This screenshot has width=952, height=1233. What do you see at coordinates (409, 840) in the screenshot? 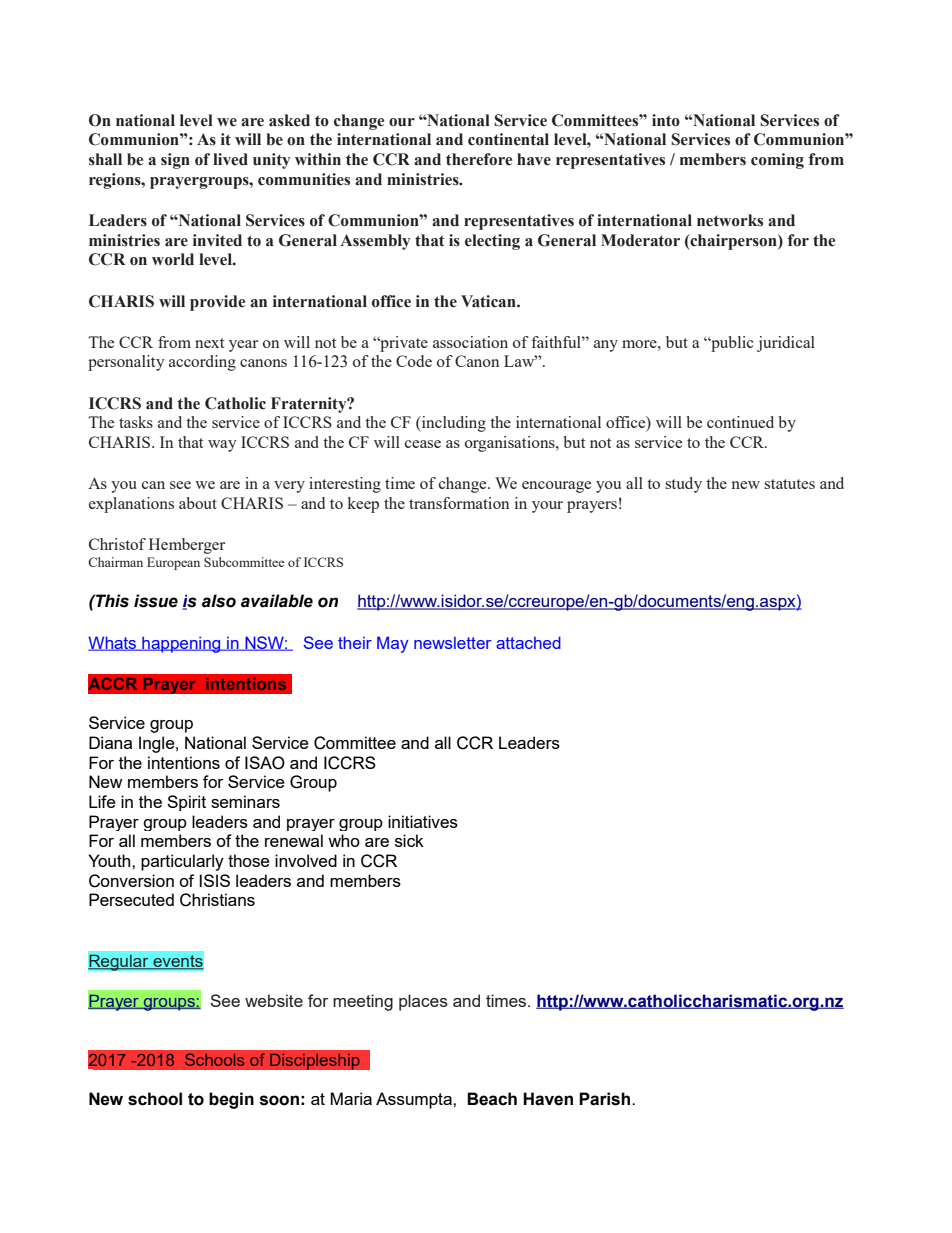
I see `sick` at bounding box center [409, 840].
